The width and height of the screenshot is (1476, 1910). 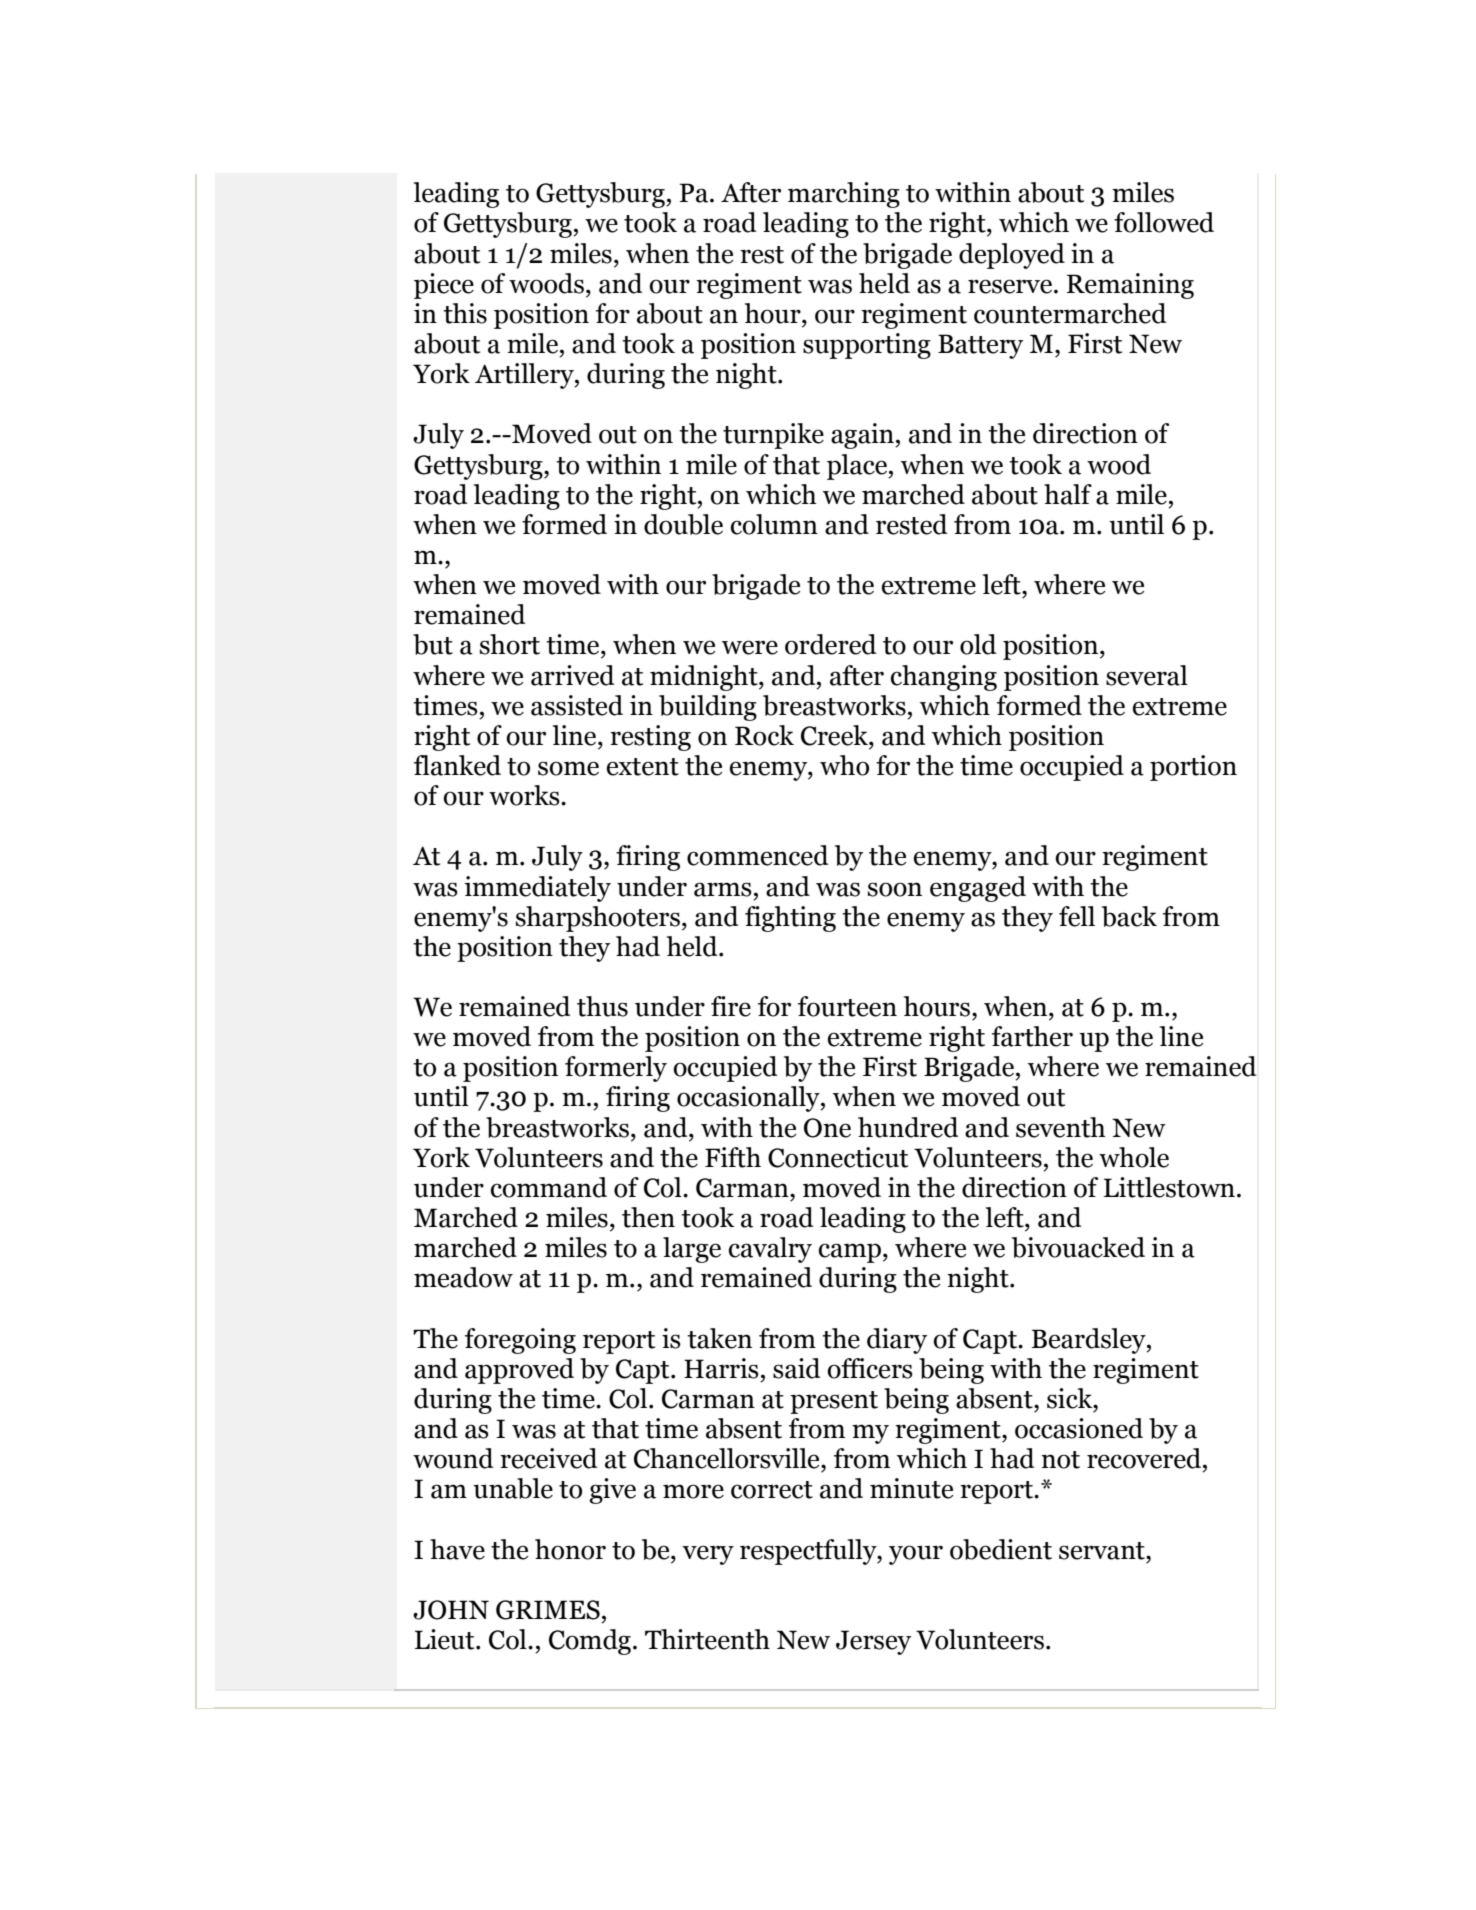 I want to click on arrived, so click(x=573, y=675).
